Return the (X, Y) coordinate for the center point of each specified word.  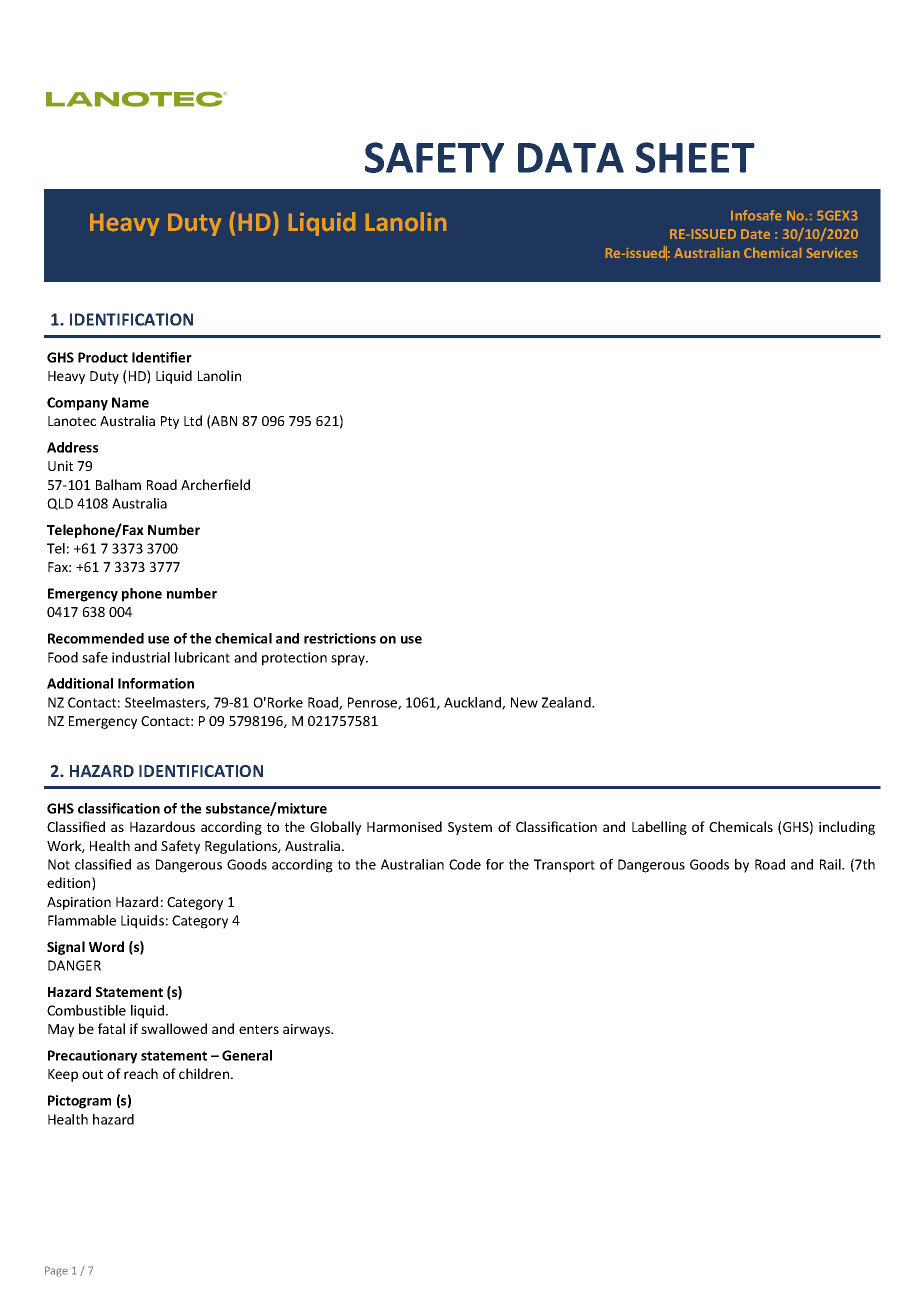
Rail (831, 864)
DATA (571, 158)
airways (308, 1030)
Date (755, 234)
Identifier (162, 357)
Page (56, 1271)
